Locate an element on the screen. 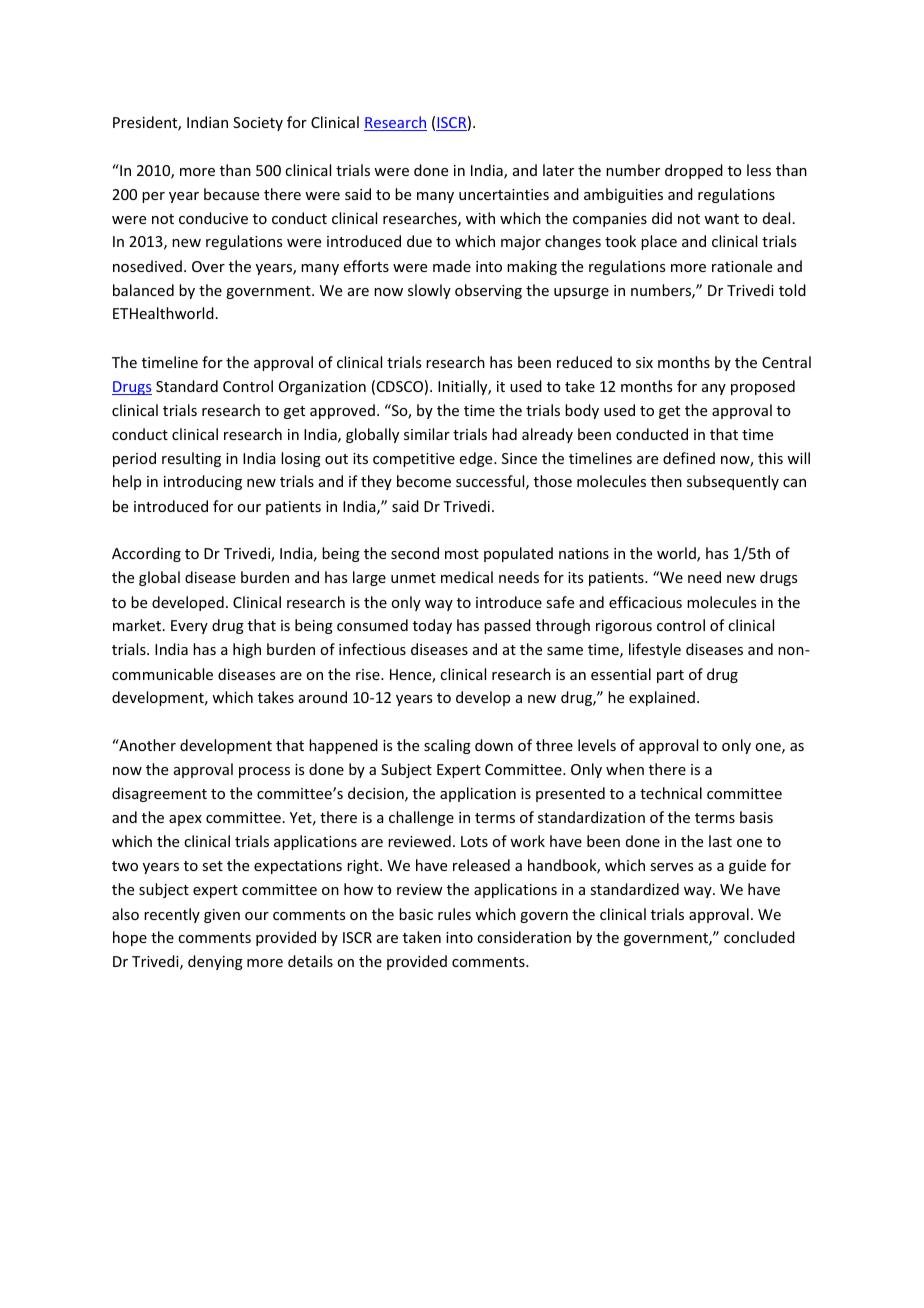 Image resolution: width=924 pixels, height=1308 pixels. dropped is located at coordinates (694, 171).
